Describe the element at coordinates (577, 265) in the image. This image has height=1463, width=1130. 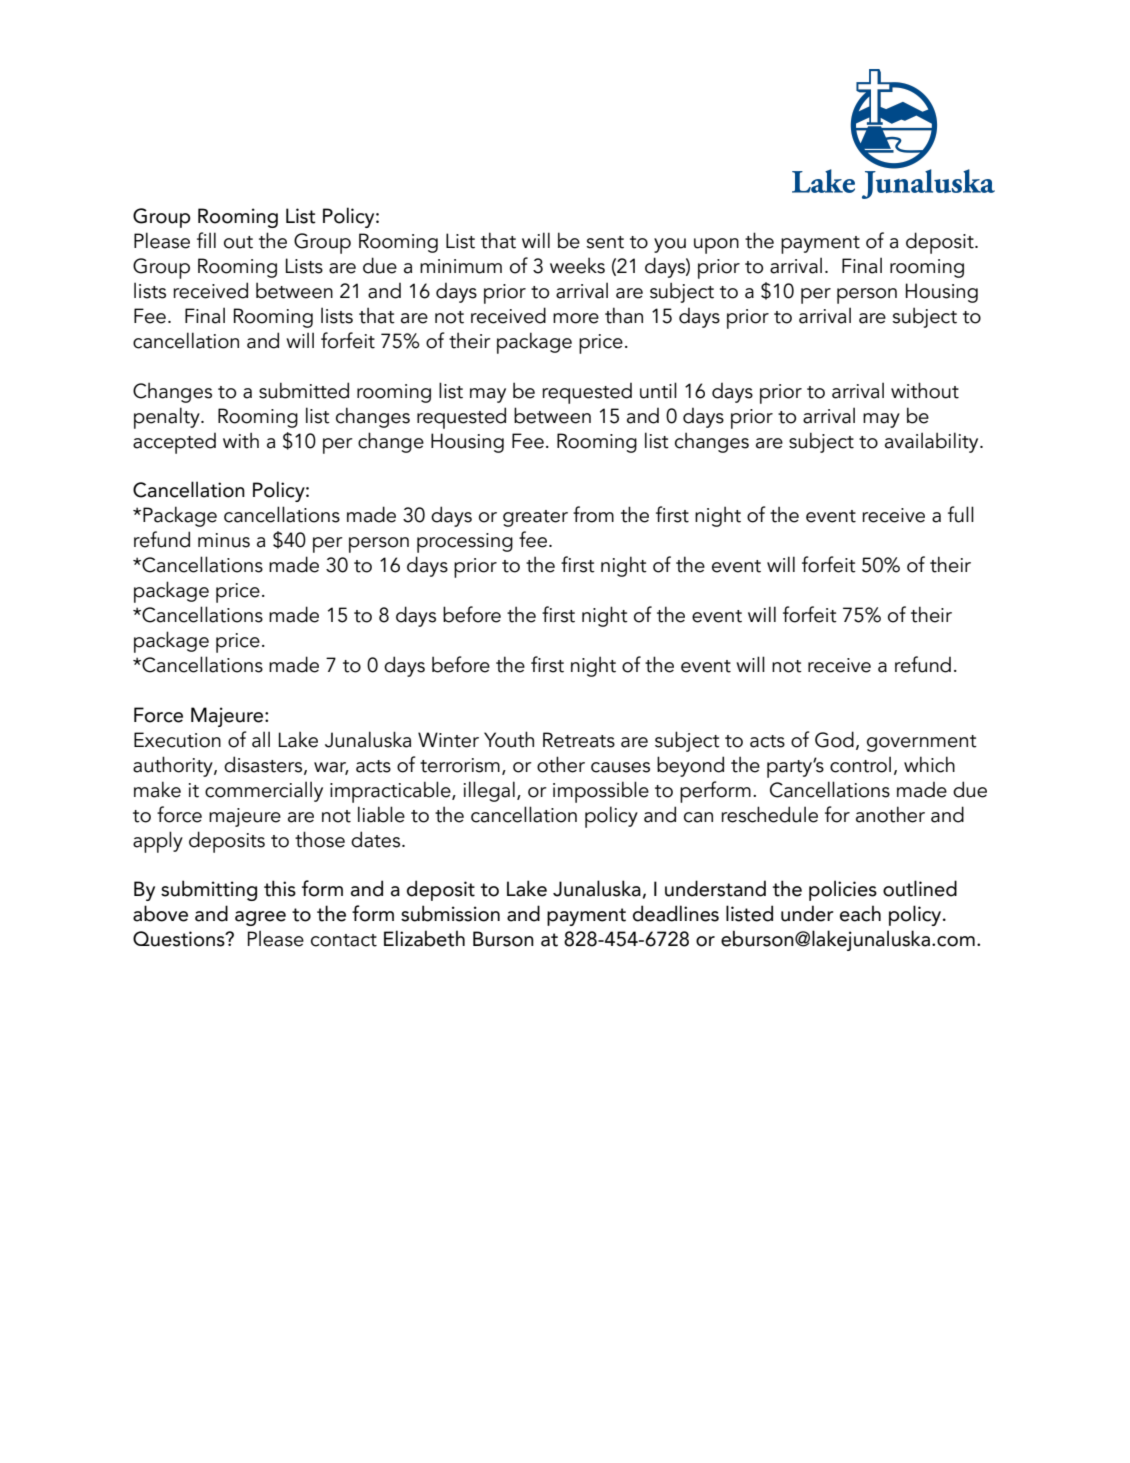
I see `weeks` at that location.
